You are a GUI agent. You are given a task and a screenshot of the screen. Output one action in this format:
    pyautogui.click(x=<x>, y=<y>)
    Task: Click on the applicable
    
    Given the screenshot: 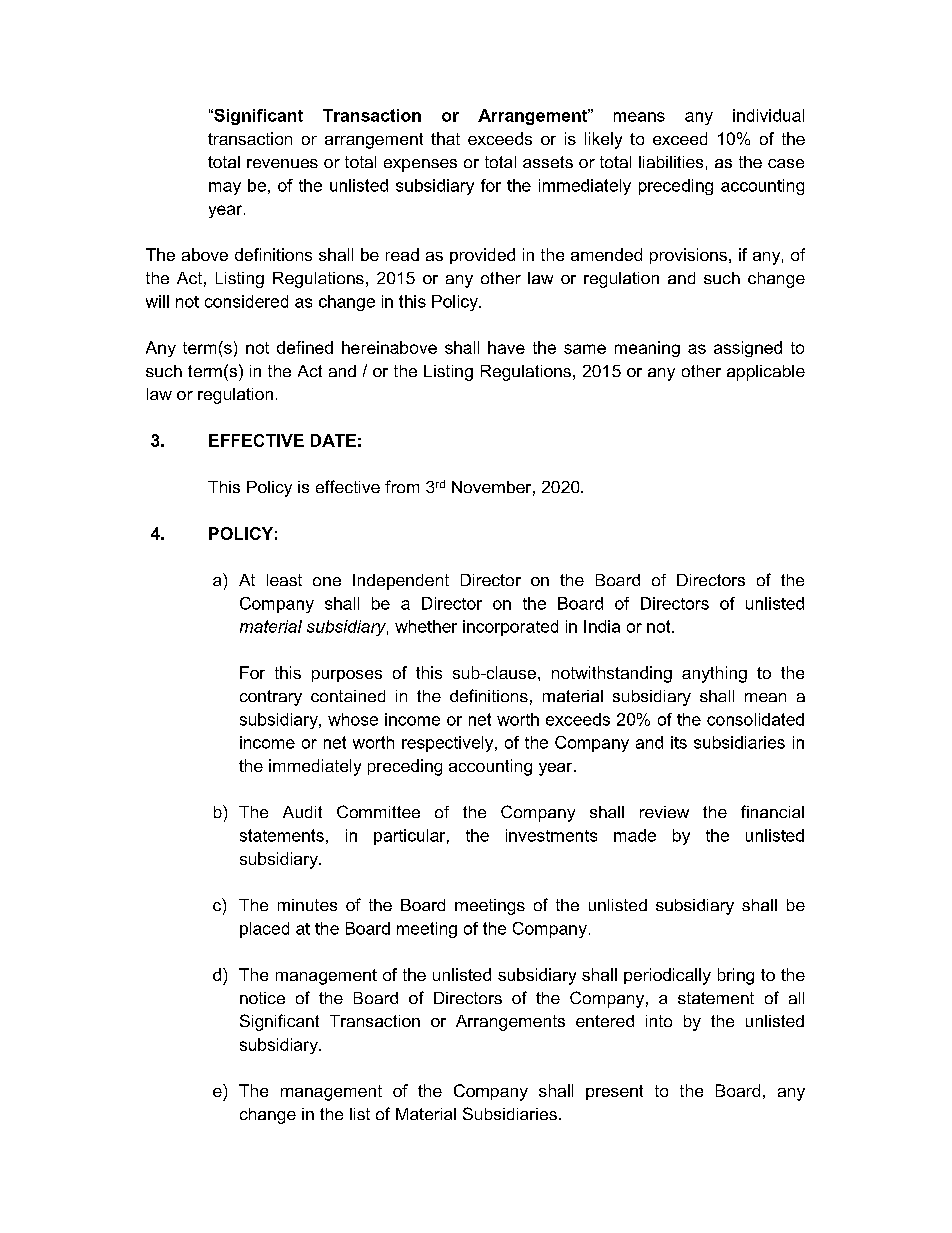 What is the action you would take?
    pyautogui.click(x=766, y=373)
